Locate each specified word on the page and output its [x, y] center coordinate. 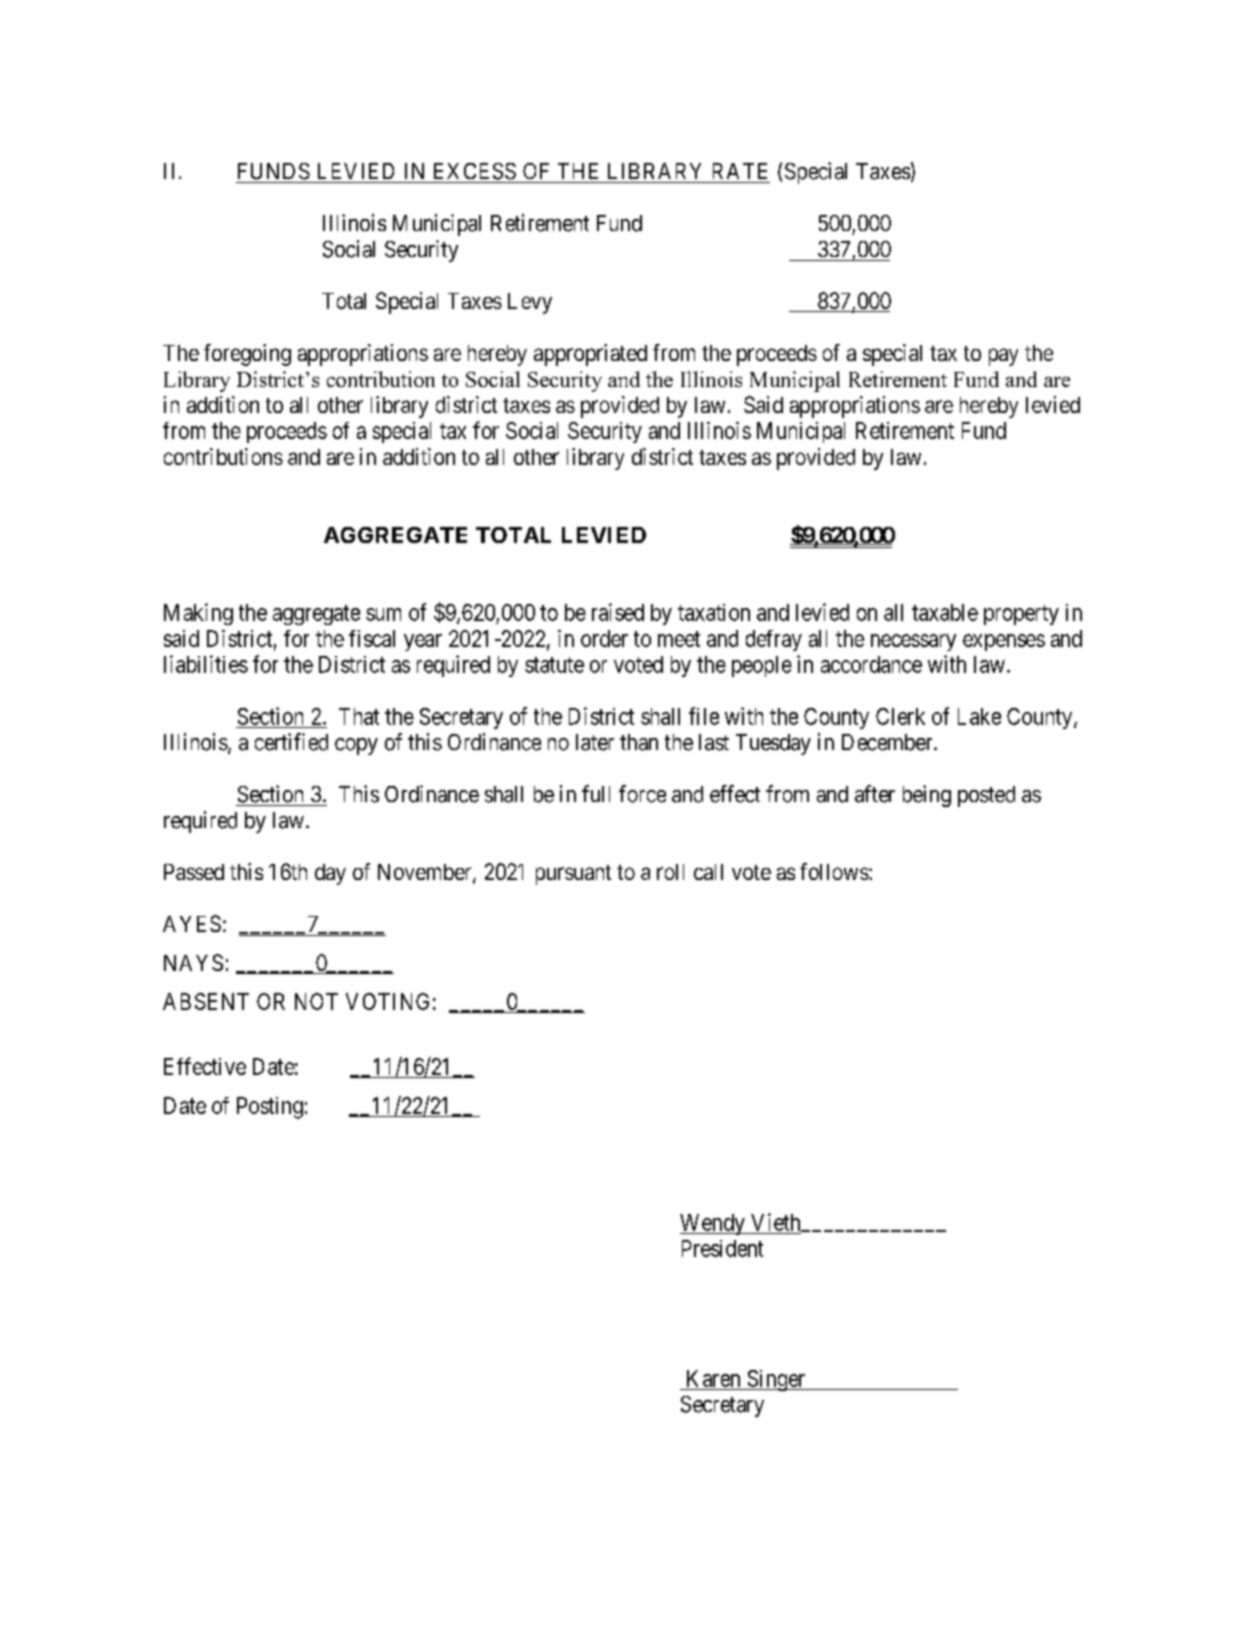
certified [291, 742]
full [596, 793]
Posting [270, 1108]
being [927, 796]
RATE [740, 171]
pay [1003, 357]
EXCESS [475, 171]
